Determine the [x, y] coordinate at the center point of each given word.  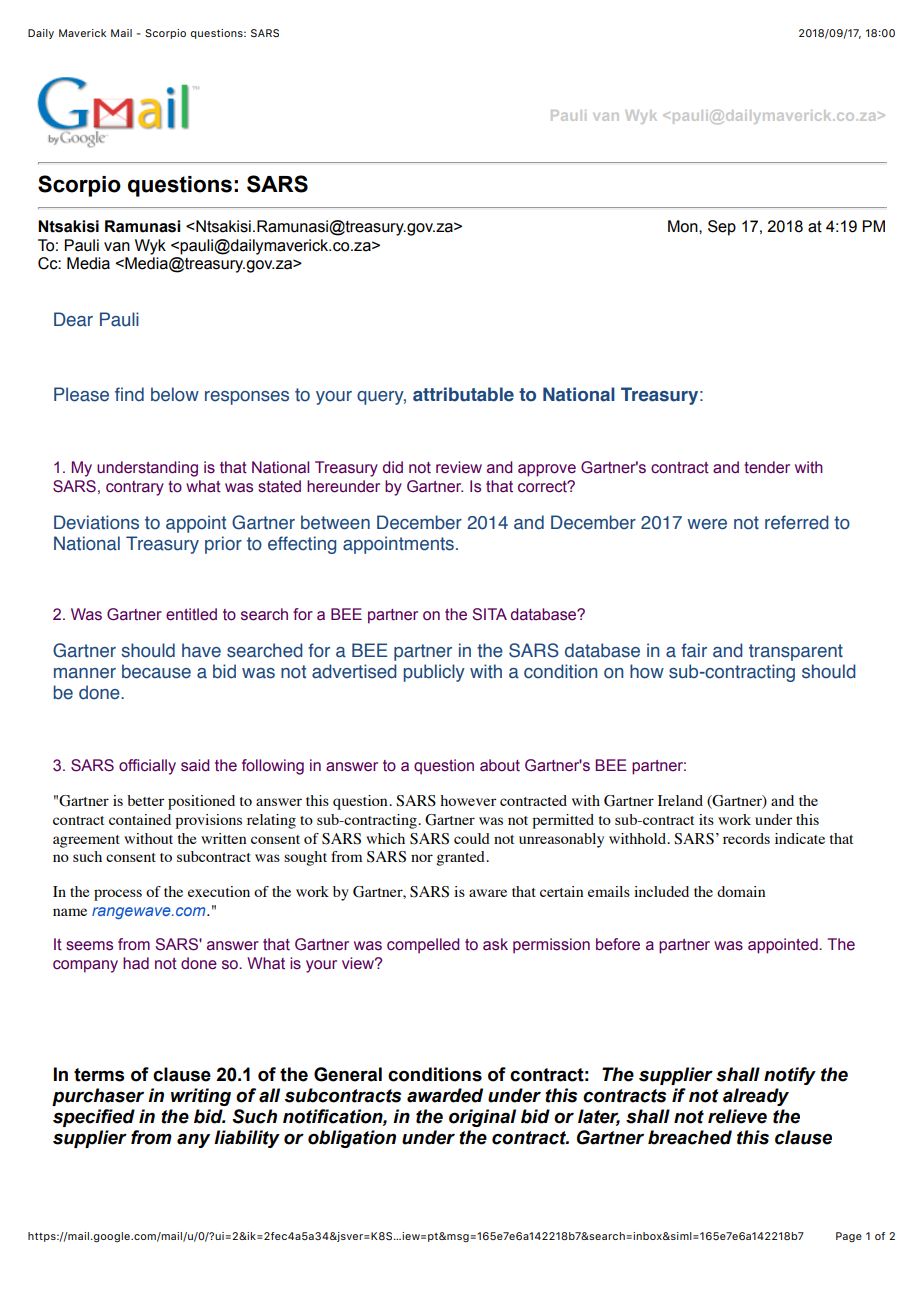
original [482, 1118]
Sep [722, 228]
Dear [73, 319]
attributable [463, 394]
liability [247, 1139]
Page [849, 1237]
